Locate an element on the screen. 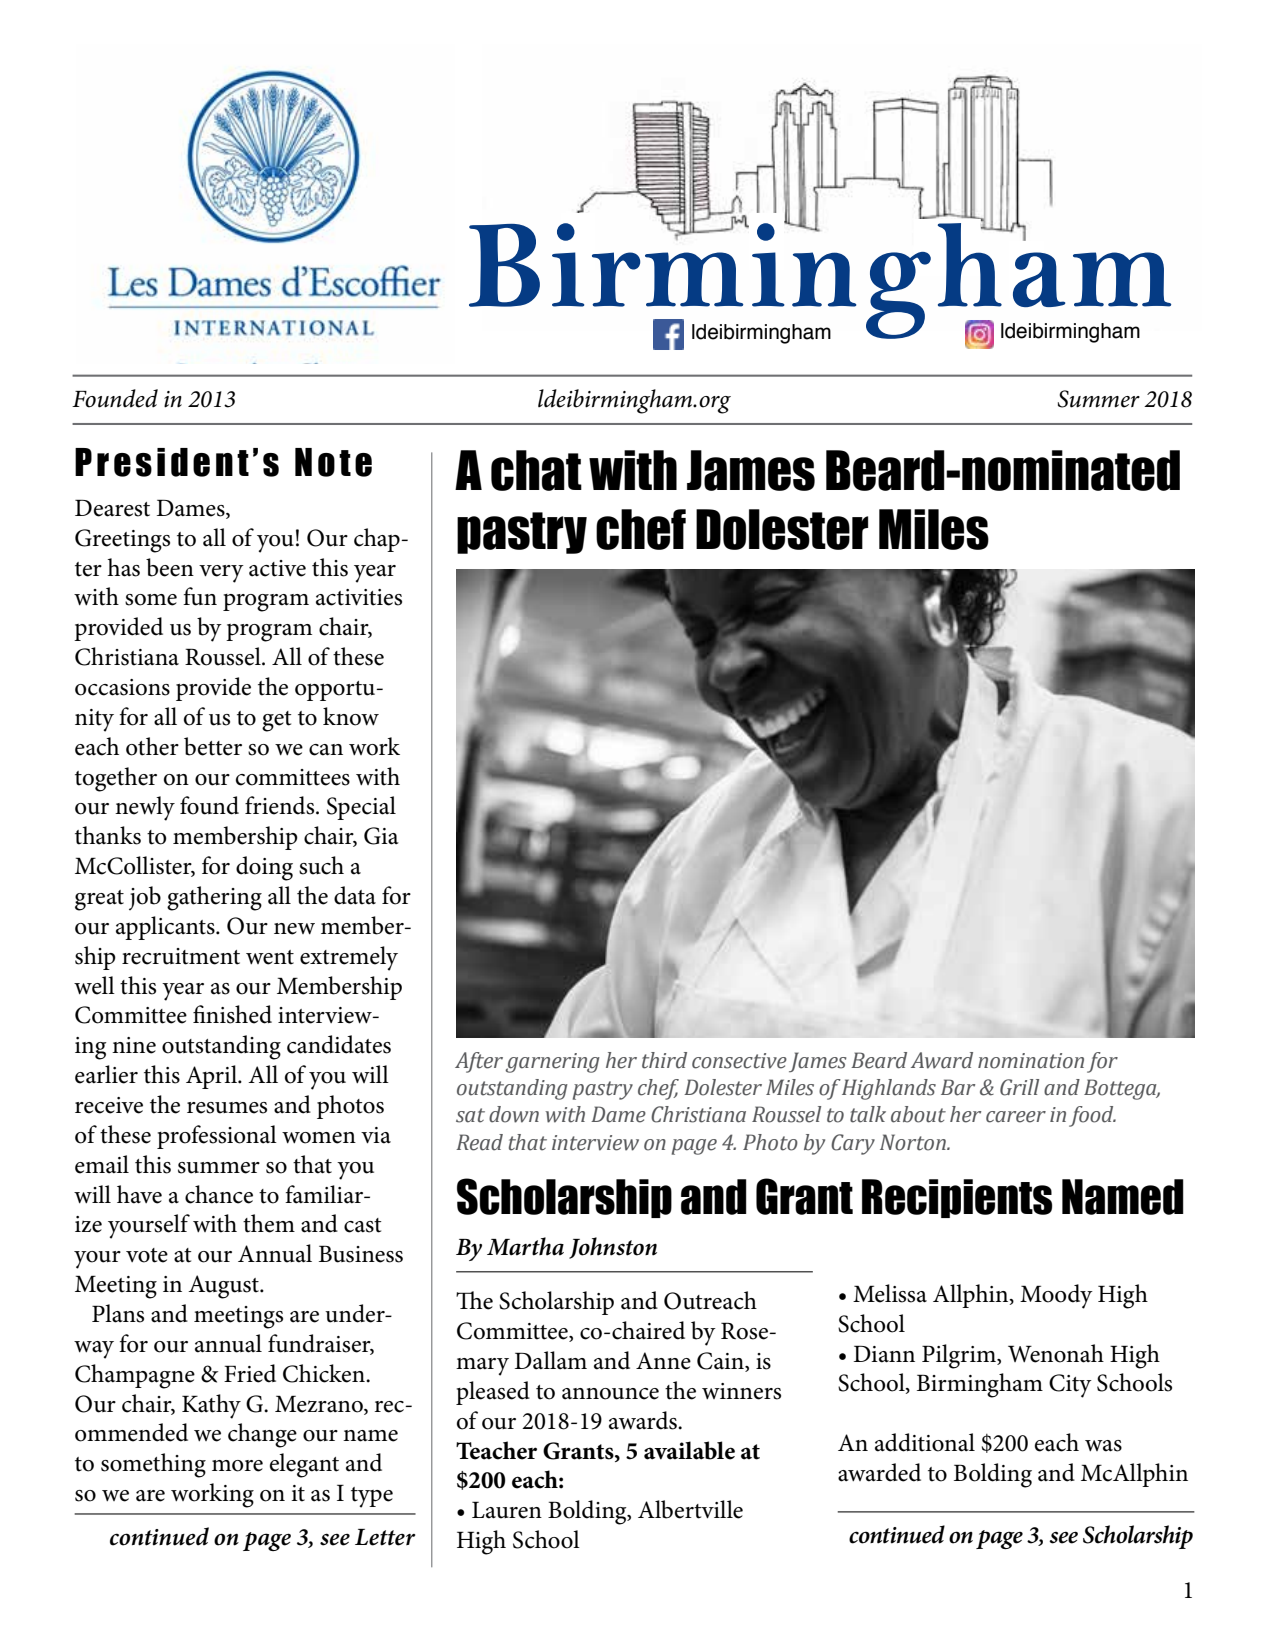 This screenshot has width=1269, height=1642. friends is located at coordinates (281, 805).
